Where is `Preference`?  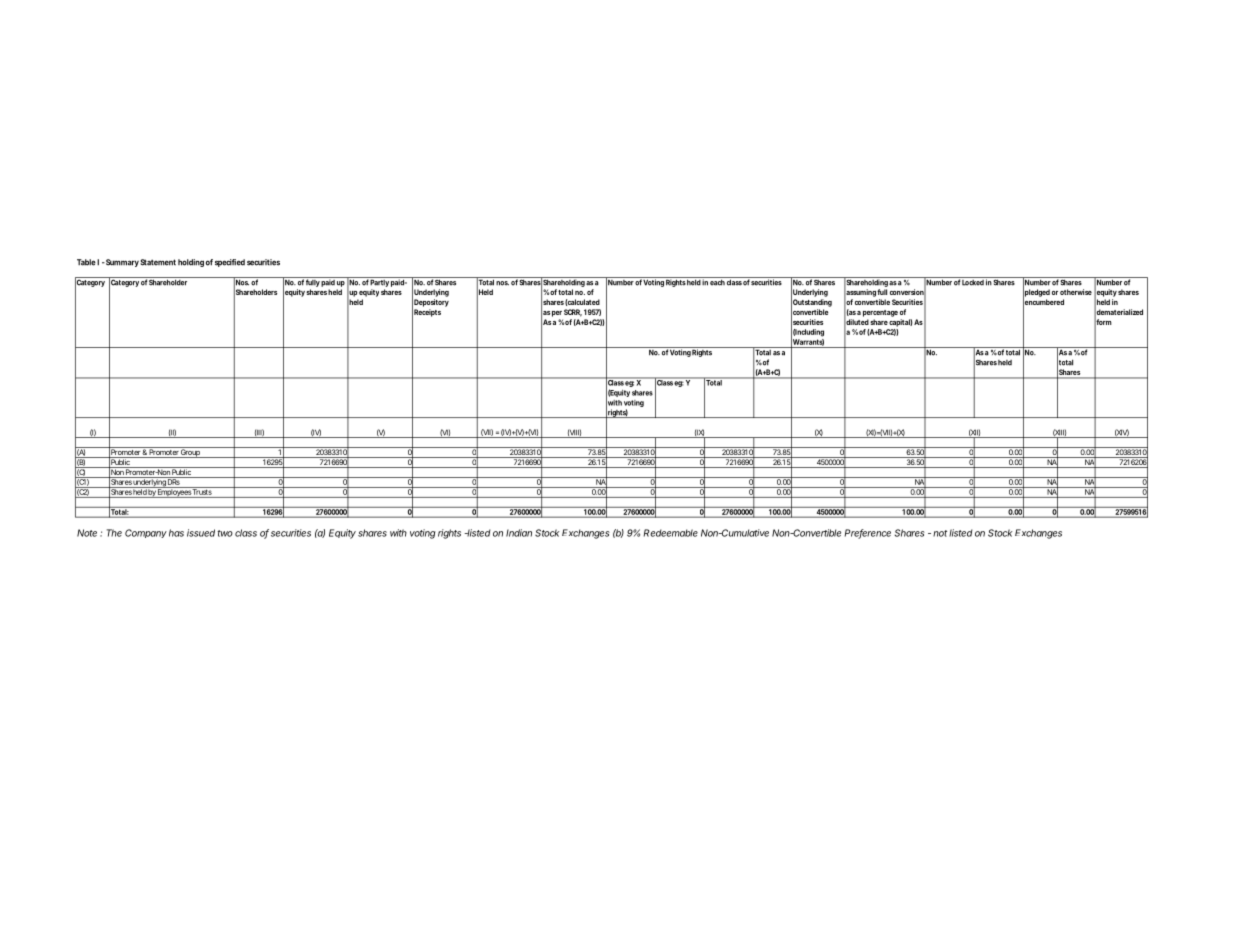 Preference is located at coordinates (868, 534).
